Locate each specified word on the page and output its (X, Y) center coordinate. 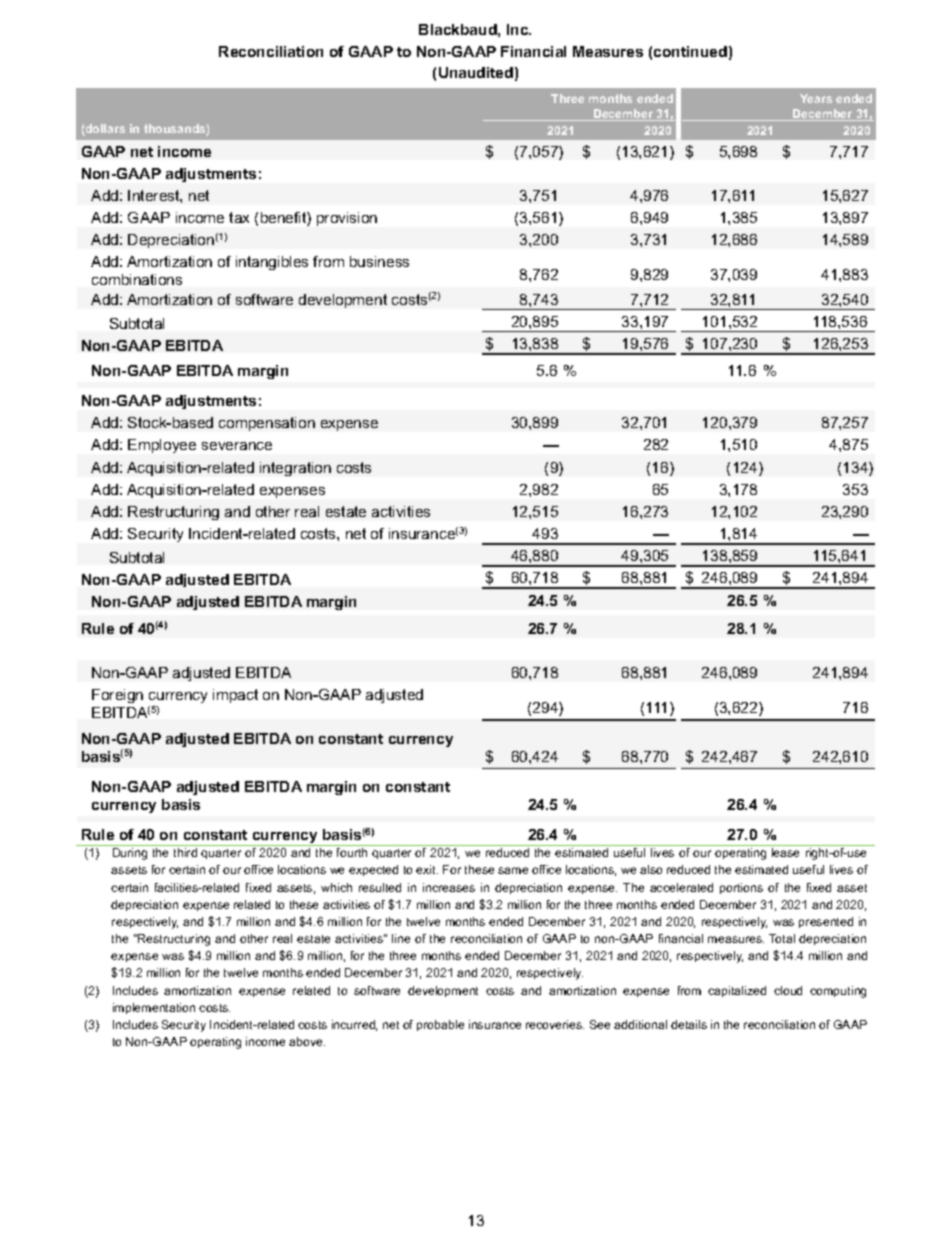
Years (816, 98)
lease (785, 852)
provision (347, 219)
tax (239, 217)
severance (237, 446)
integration (295, 469)
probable (440, 1025)
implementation (154, 1008)
